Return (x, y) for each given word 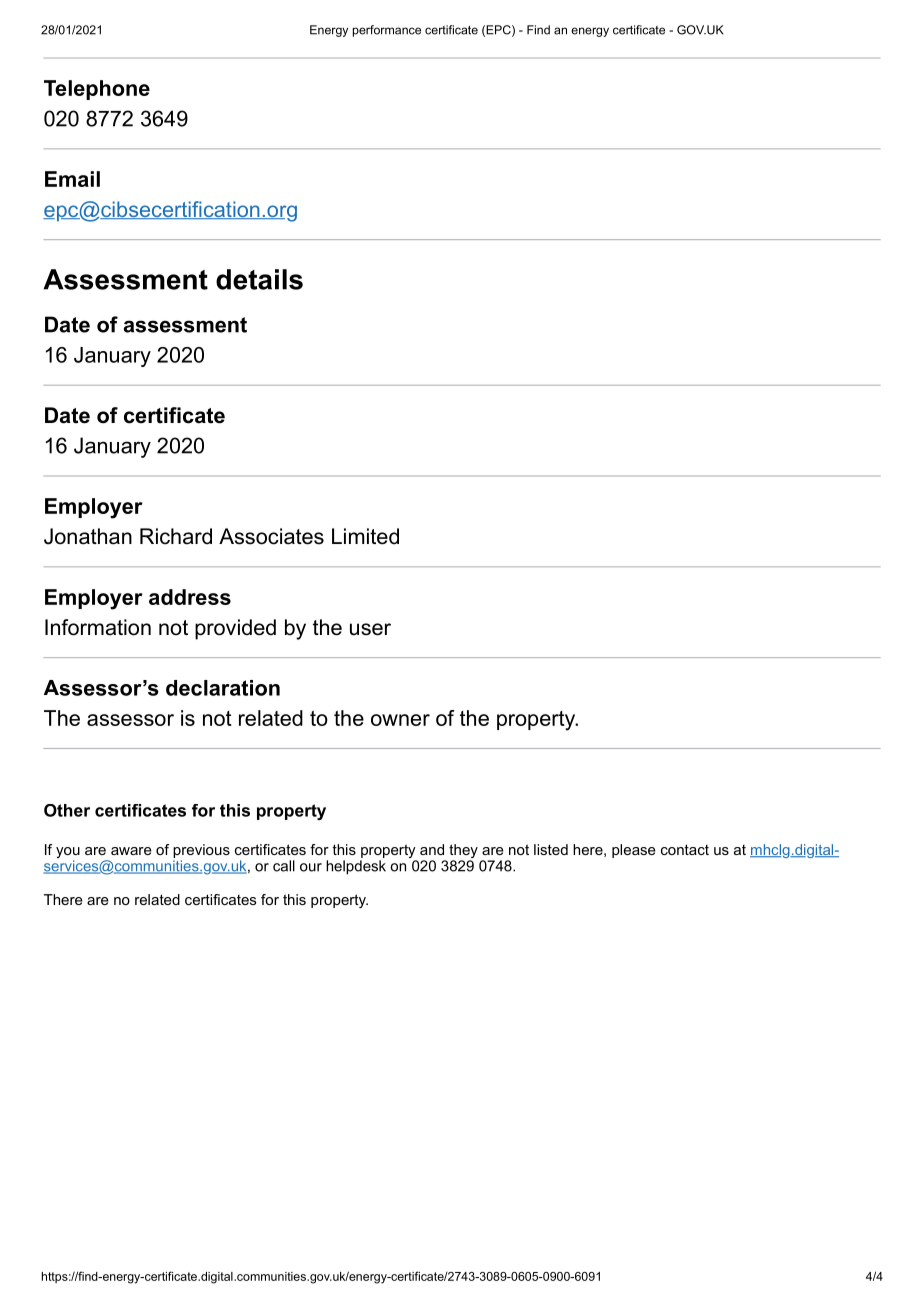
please (634, 851)
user (370, 629)
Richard (176, 536)
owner (400, 720)
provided (235, 629)
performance (387, 31)
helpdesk (356, 867)
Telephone (97, 90)
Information (98, 627)
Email (72, 179)
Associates (271, 536)
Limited (365, 536)
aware (131, 851)
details (259, 279)
